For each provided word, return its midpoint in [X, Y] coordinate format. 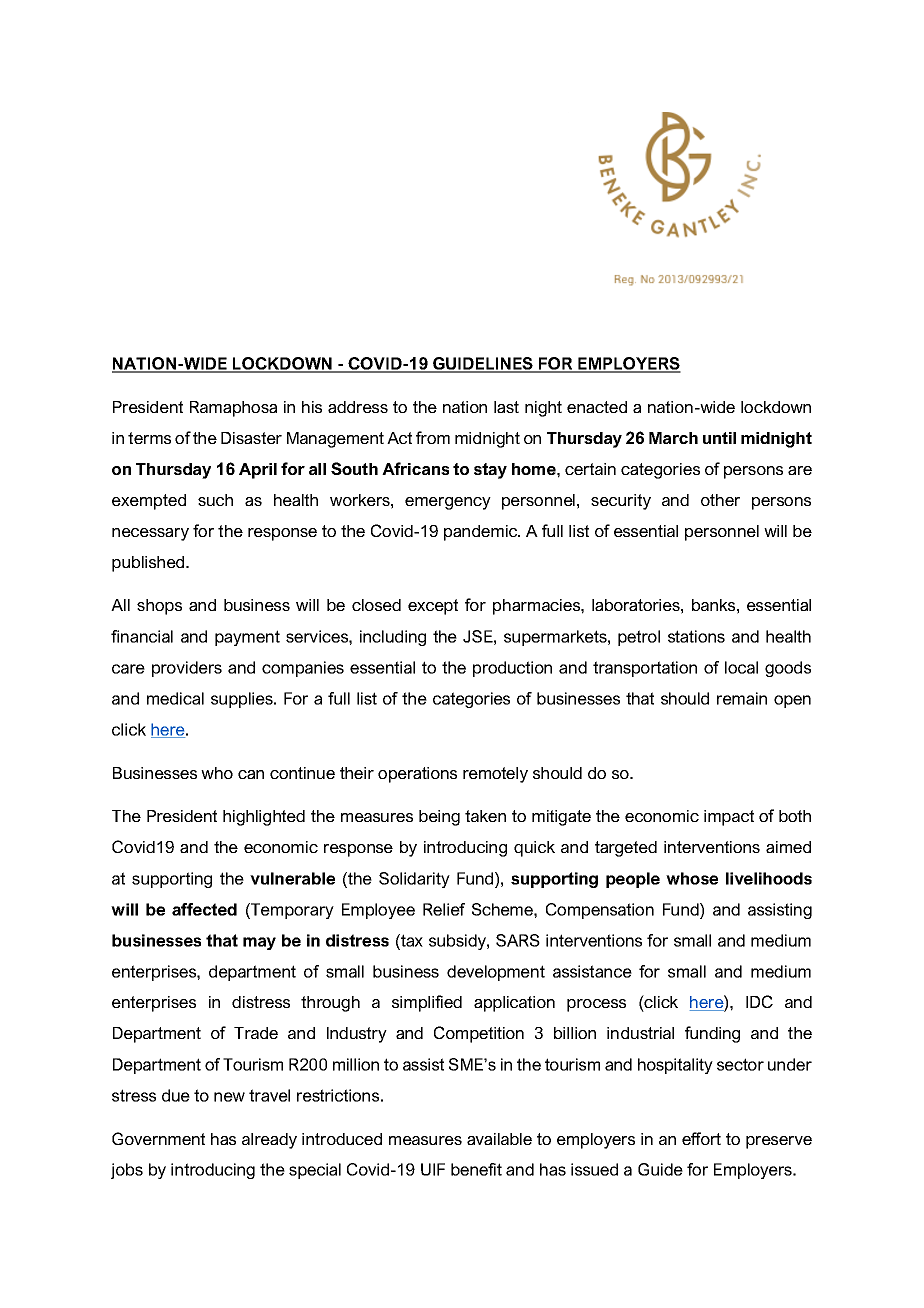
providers [187, 669]
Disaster [251, 438]
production [512, 669]
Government [158, 1138]
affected [204, 909]
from [433, 437]
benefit [476, 1169]
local [741, 667]
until [719, 438]
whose [692, 878]
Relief [444, 909]
